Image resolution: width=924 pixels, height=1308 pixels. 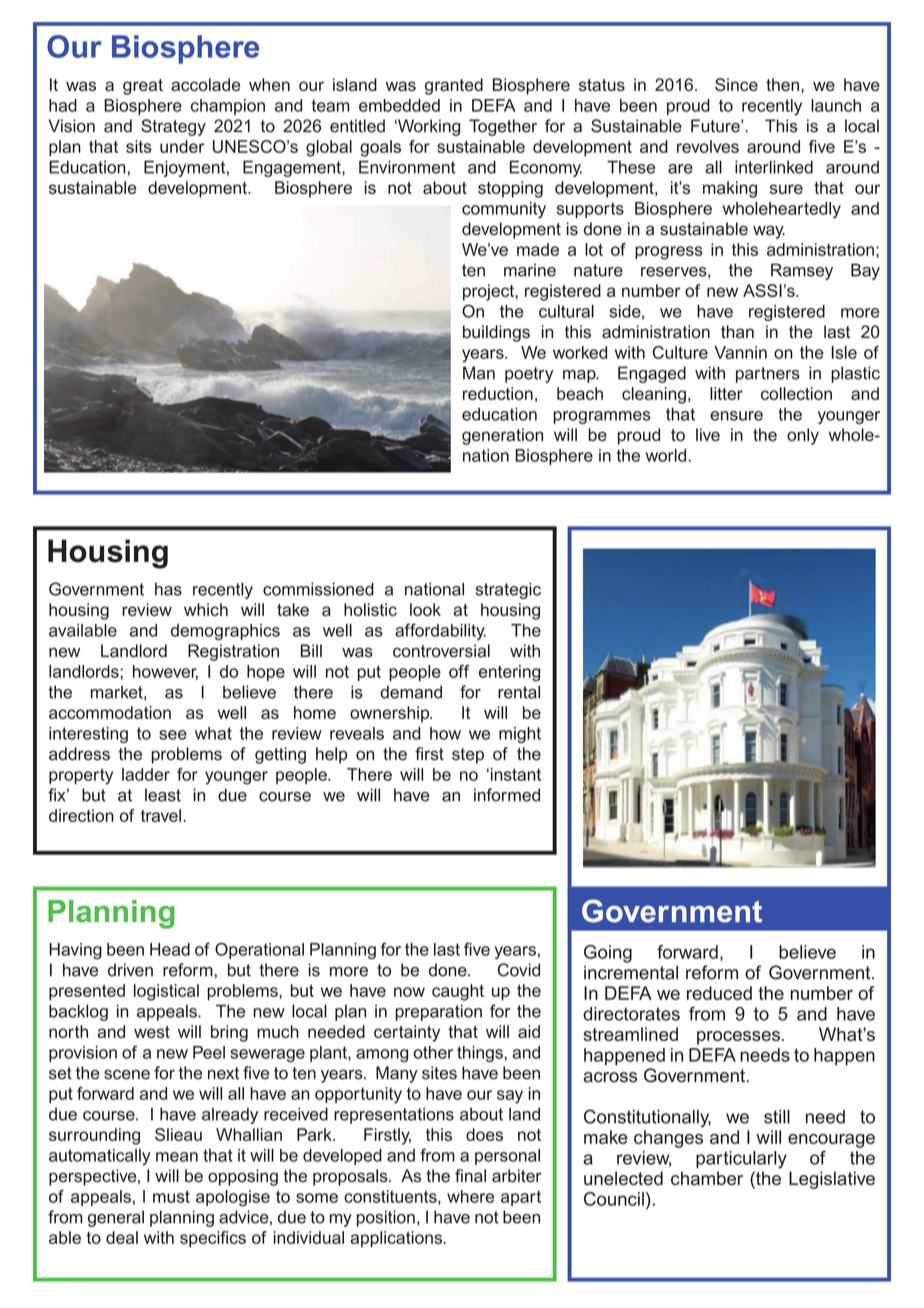 What do you see at coordinates (168, 589) in the screenshot?
I see `has` at bounding box center [168, 589].
